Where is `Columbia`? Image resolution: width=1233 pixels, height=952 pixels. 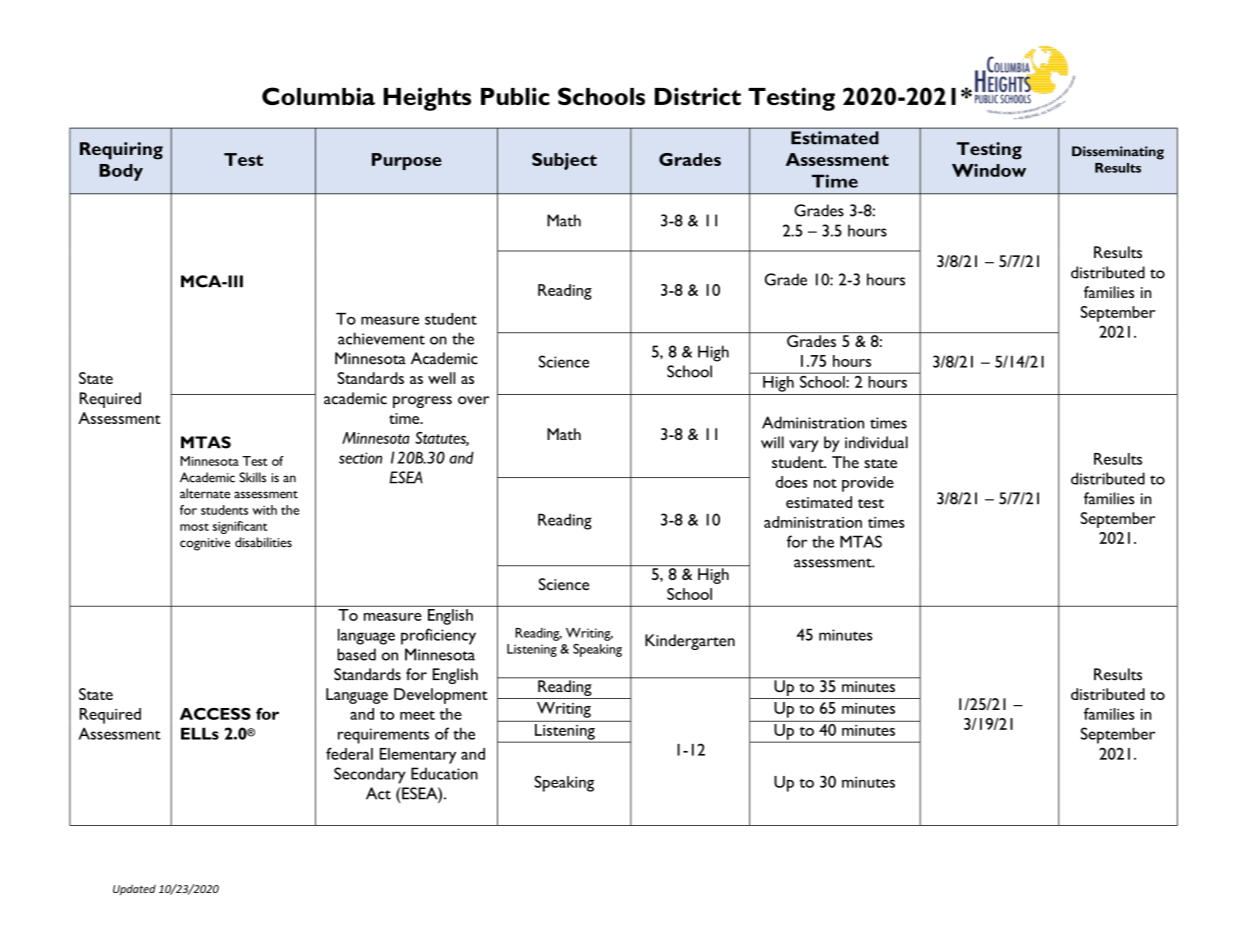
Columbia is located at coordinates (318, 96).
